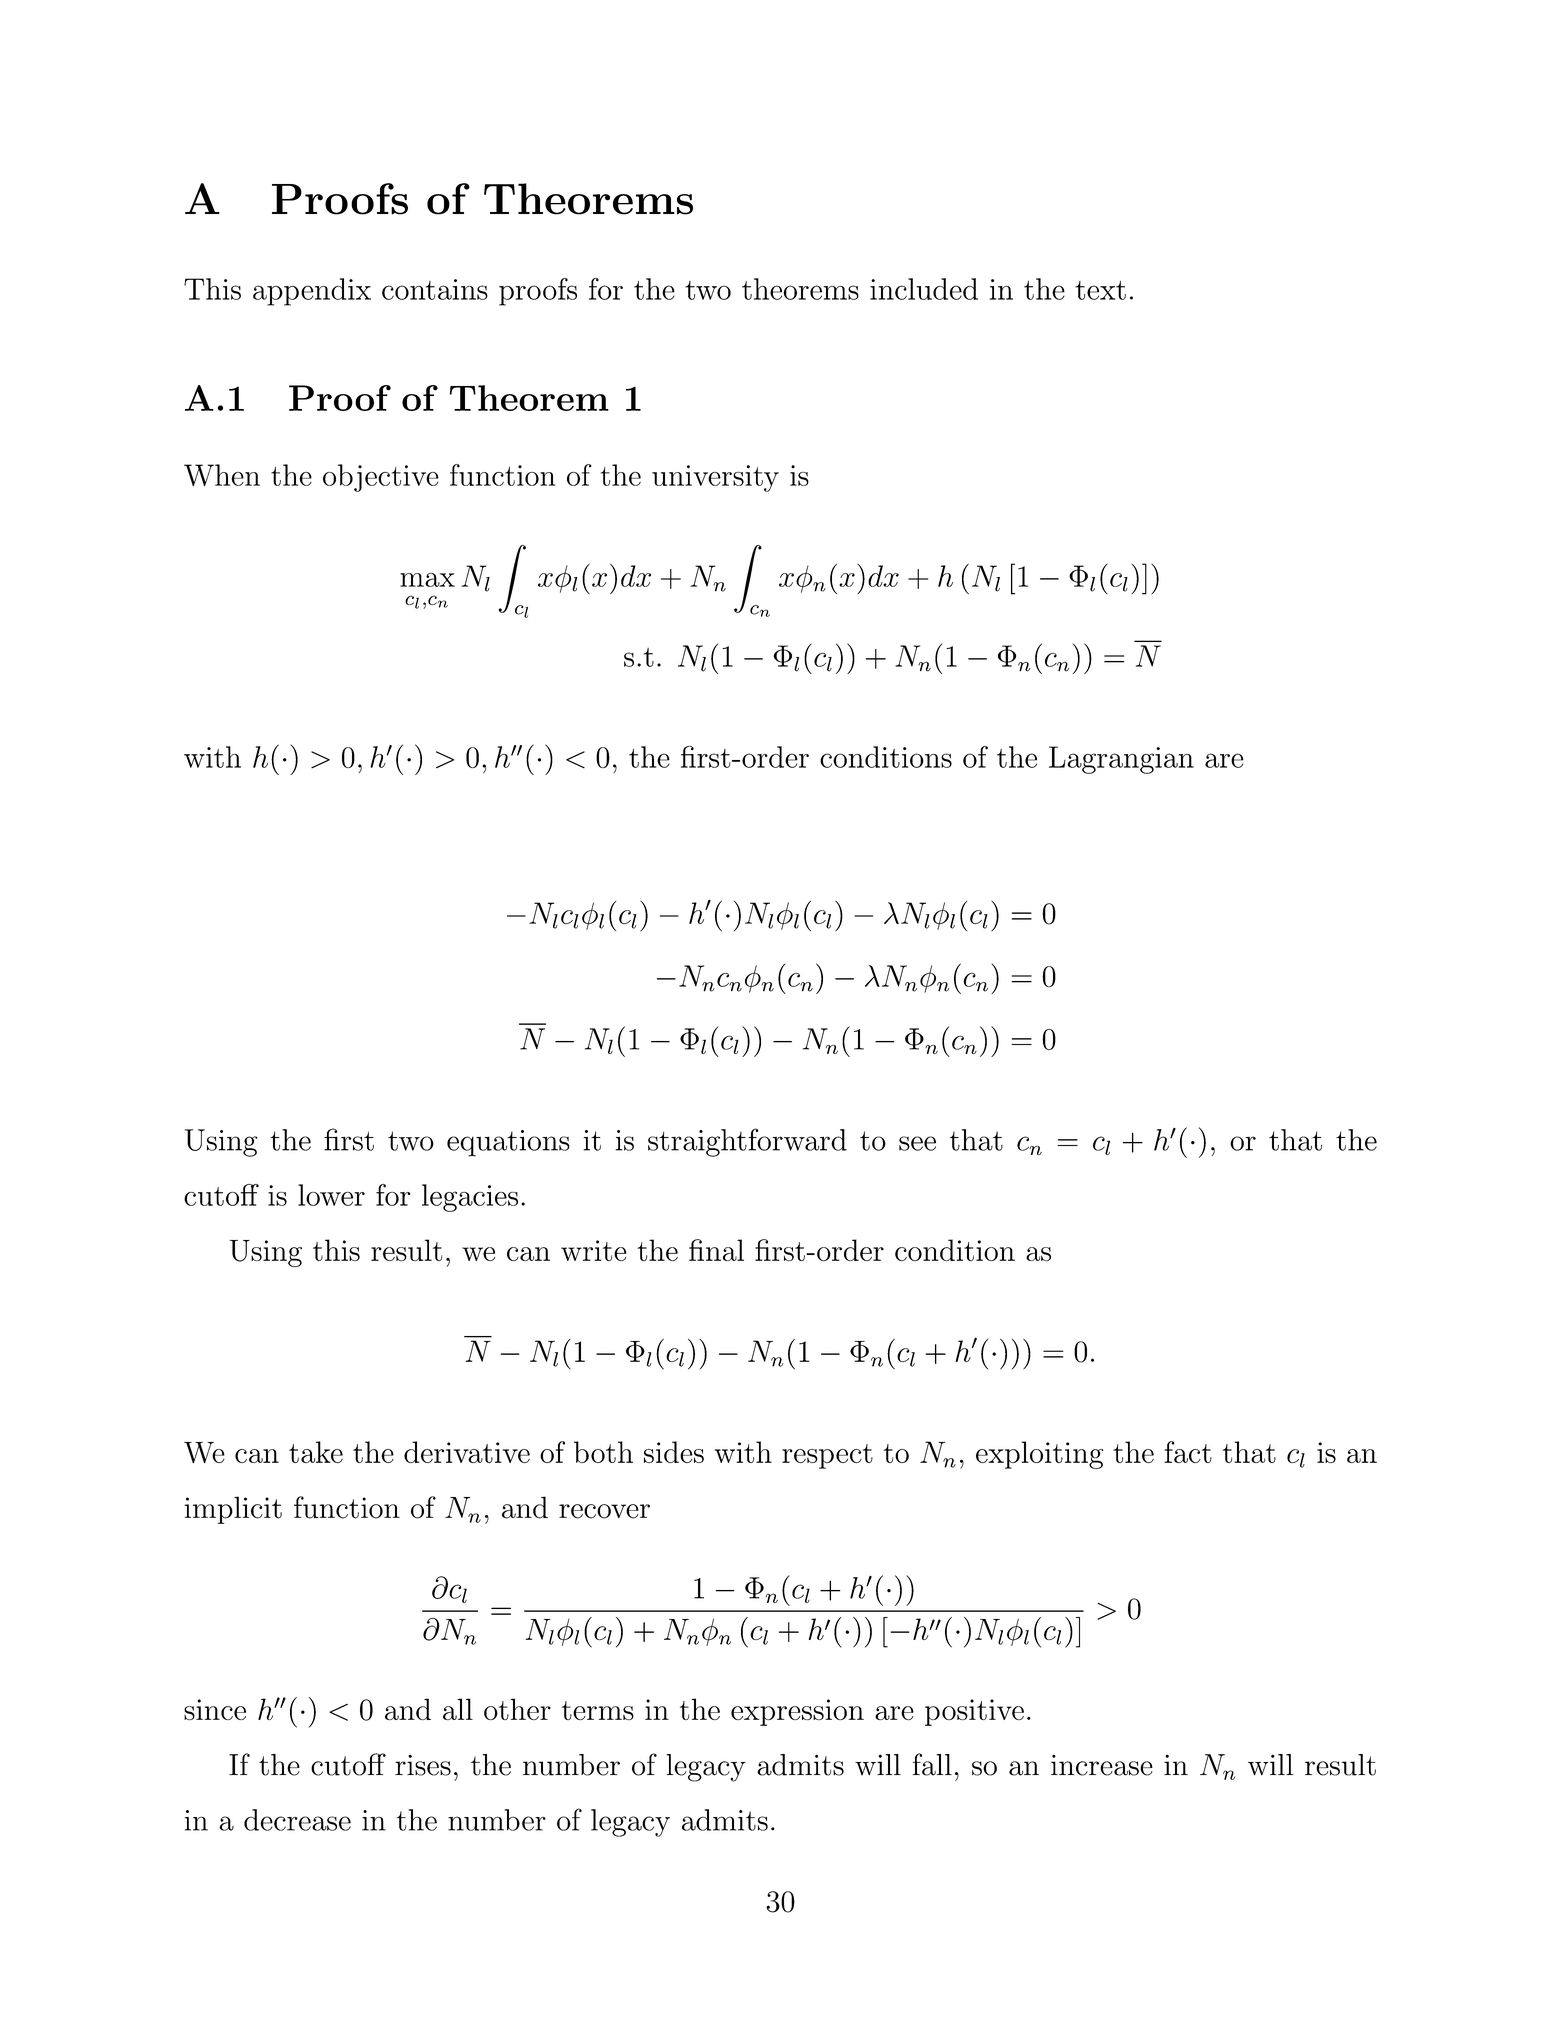 This document has width=1561, height=2019. Describe the element at coordinates (1040, 1455) in the document. I see `exploiting` at that location.
